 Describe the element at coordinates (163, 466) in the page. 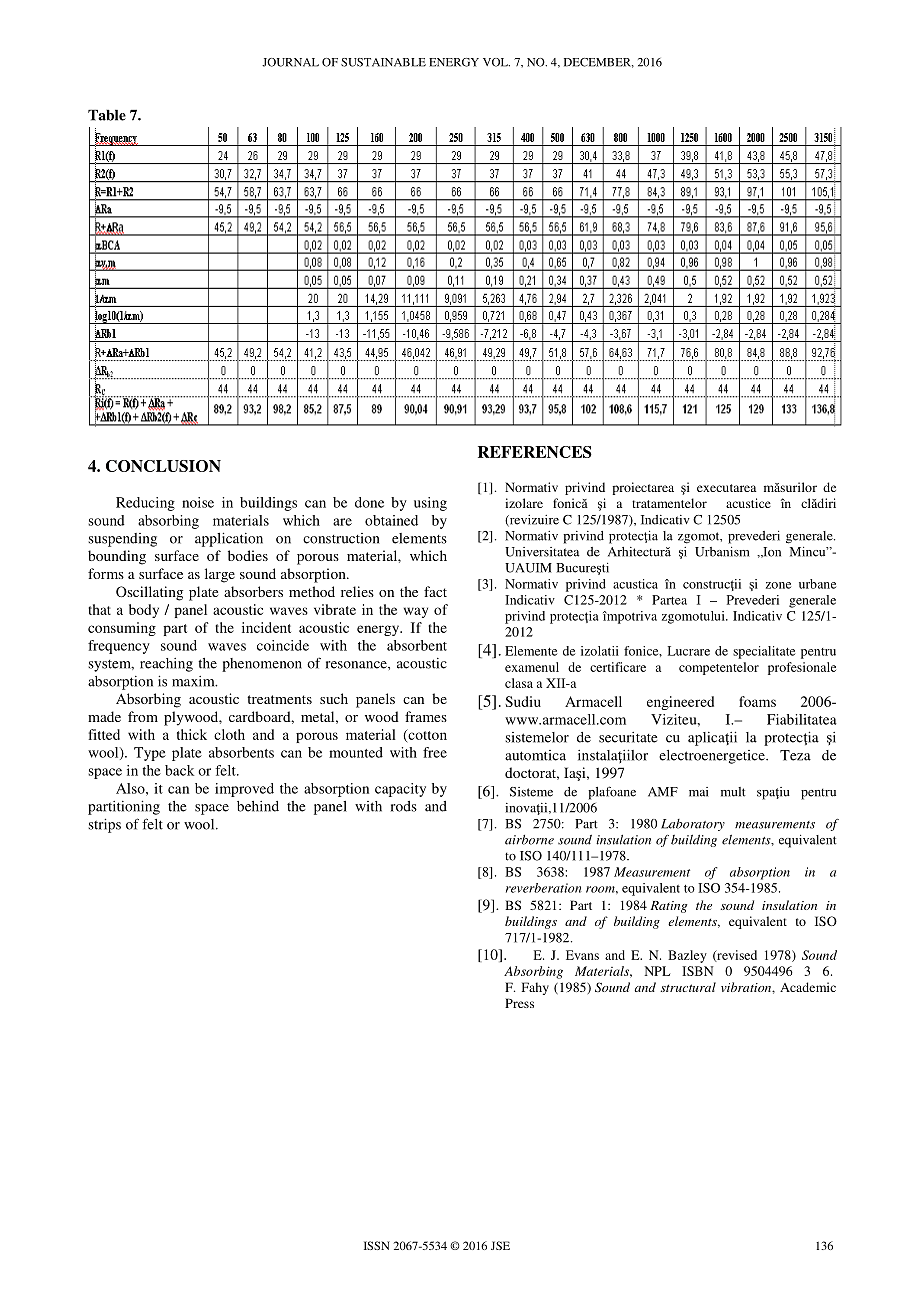

I see `CONCLUSION` at that location.
